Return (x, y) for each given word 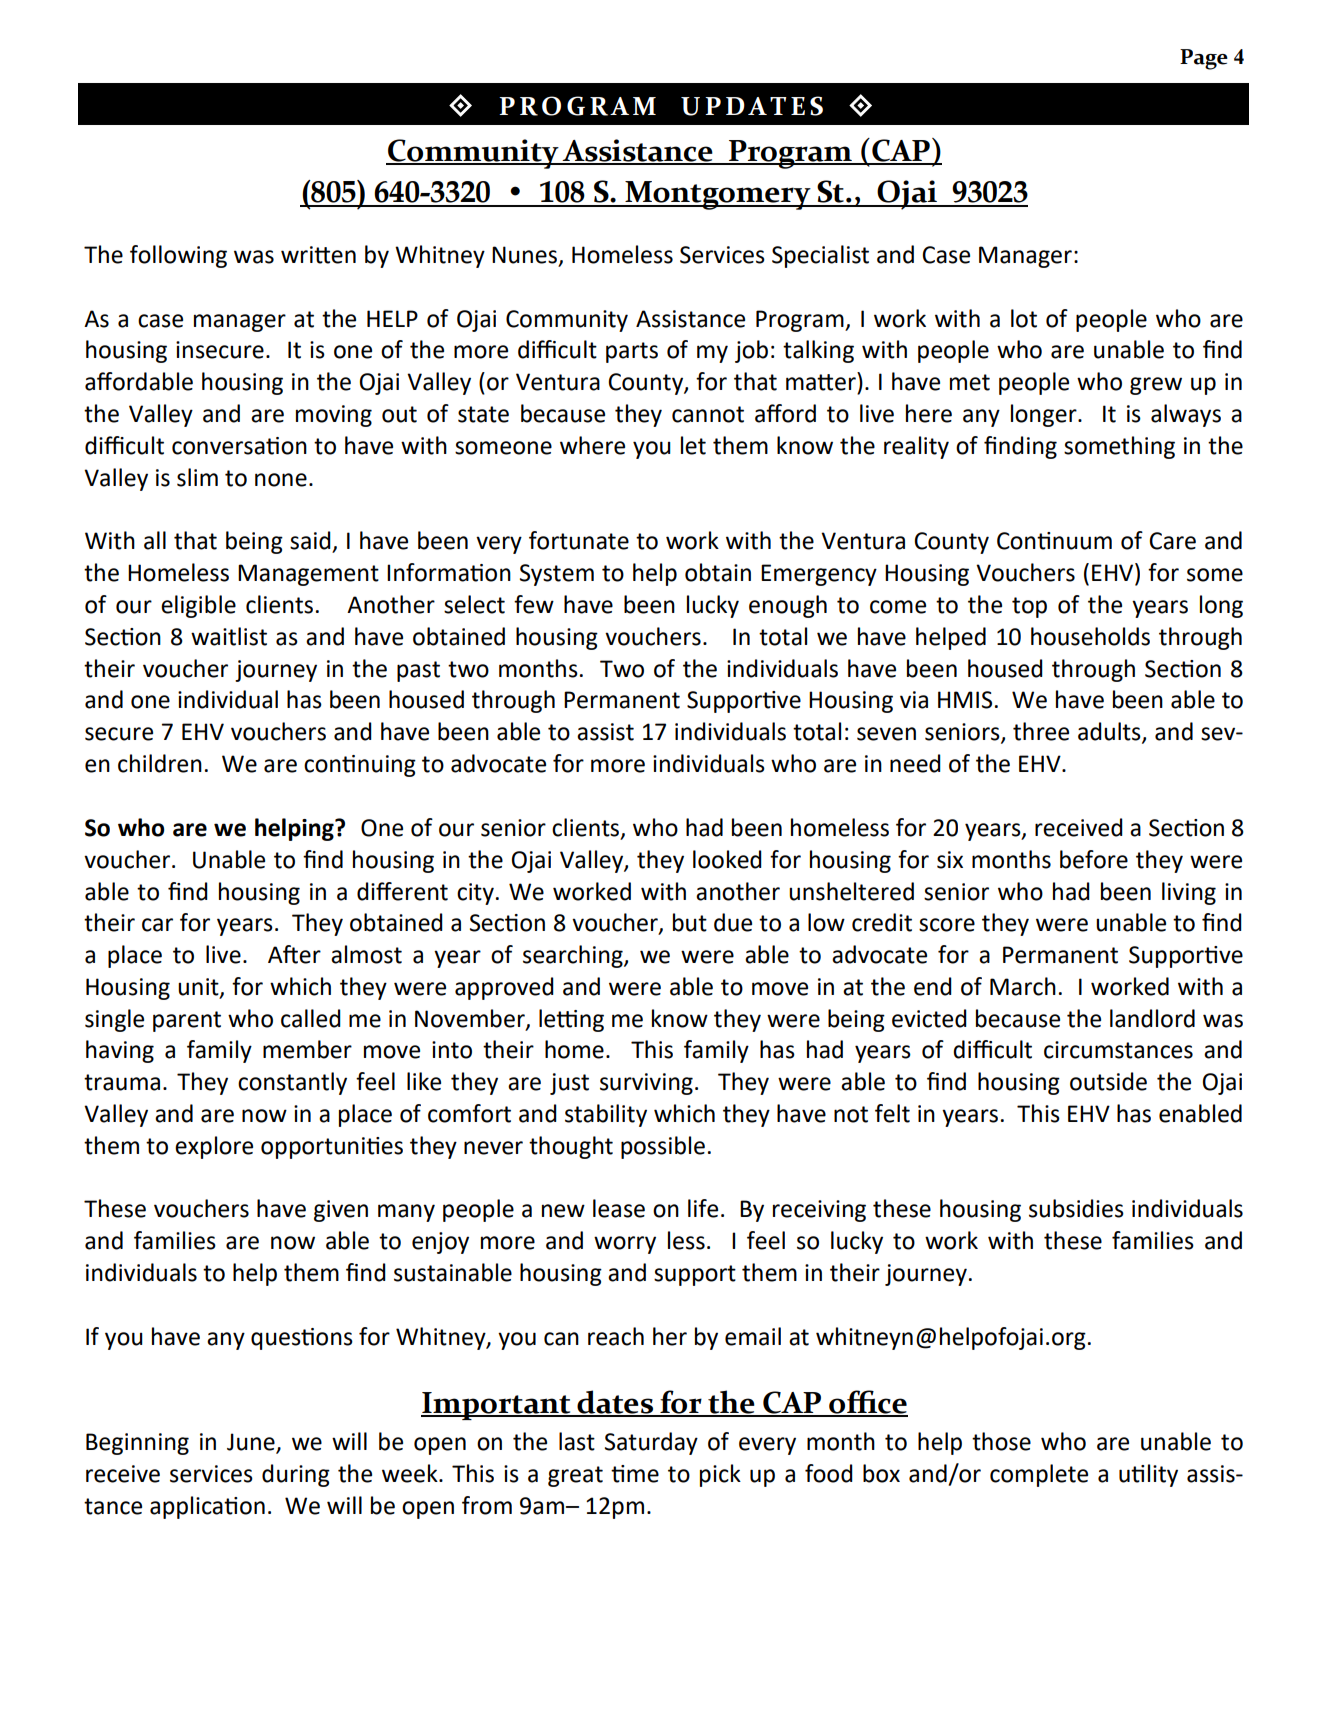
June (252, 1443)
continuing (360, 766)
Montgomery (718, 195)
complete (1039, 1475)
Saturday (651, 1443)
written (318, 255)
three (1041, 731)
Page (1204, 59)
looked (727, 859)
